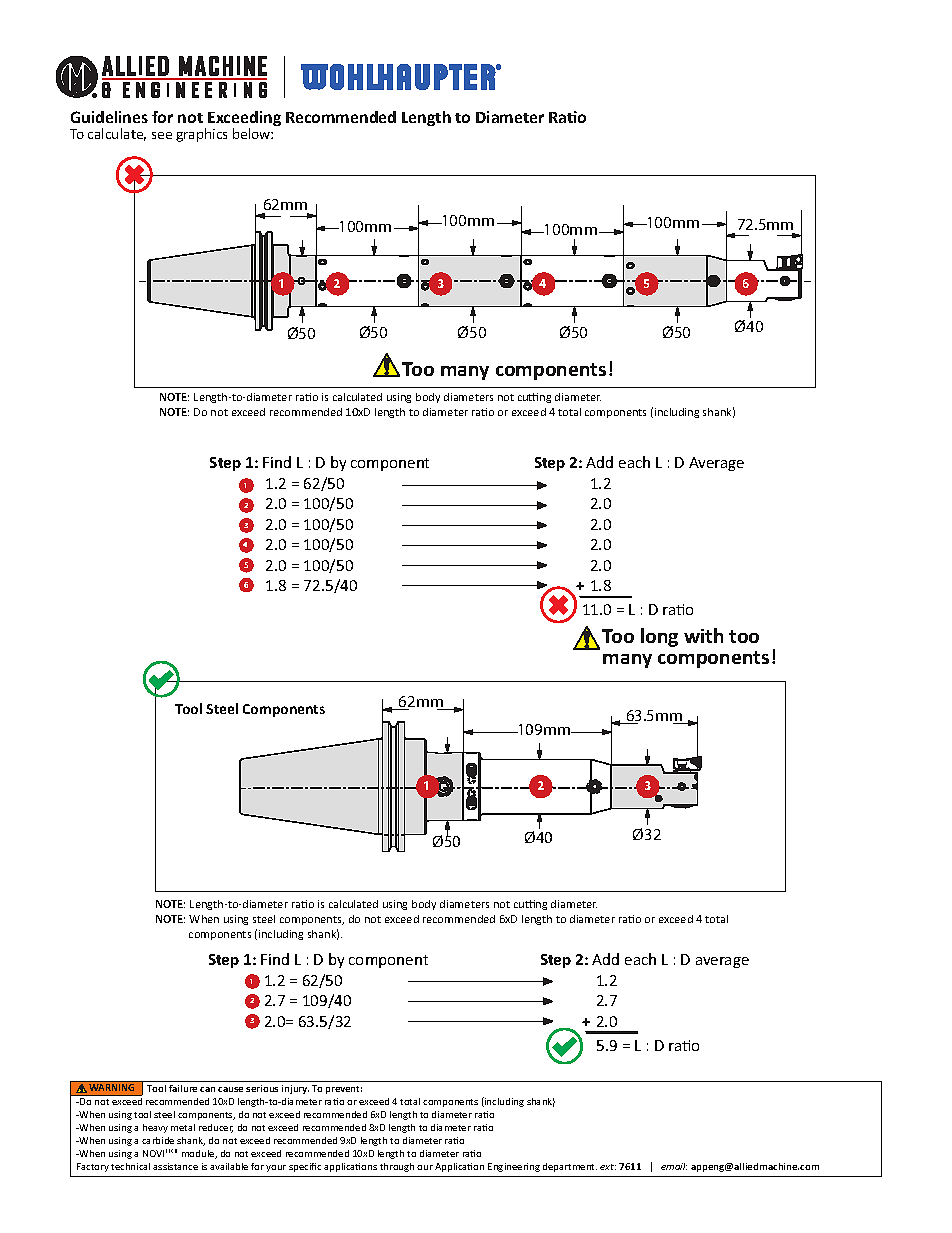 This page has width=952, height=1233. Describe the element at coordinates (158, 1140) in the page. I see `carbide` at that location.
